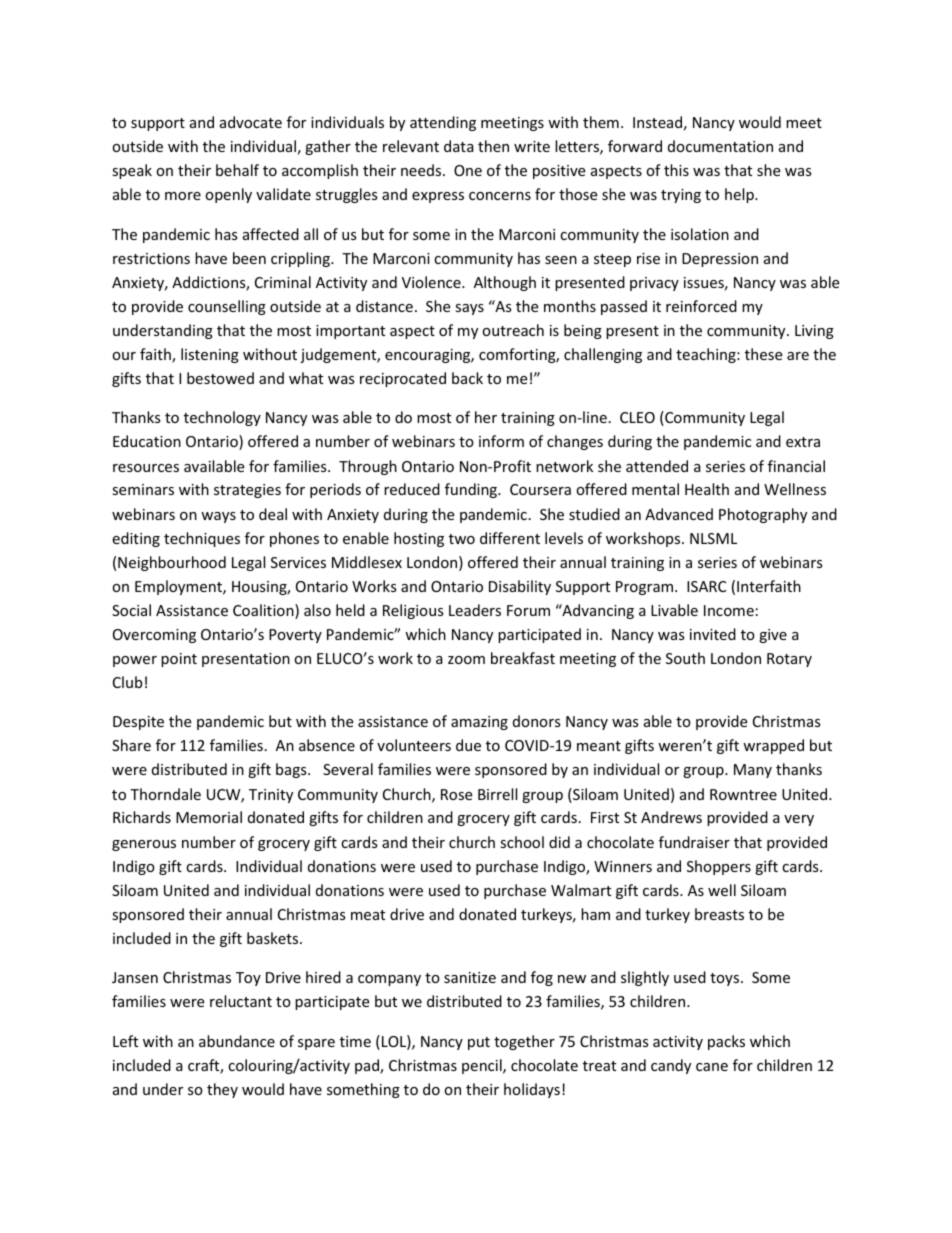 Image resolution: width=952 pixels, height=1233 pixels. Describe the element at coordinates (264, 611) in the screenshot. I see `Coalition` at that location.
